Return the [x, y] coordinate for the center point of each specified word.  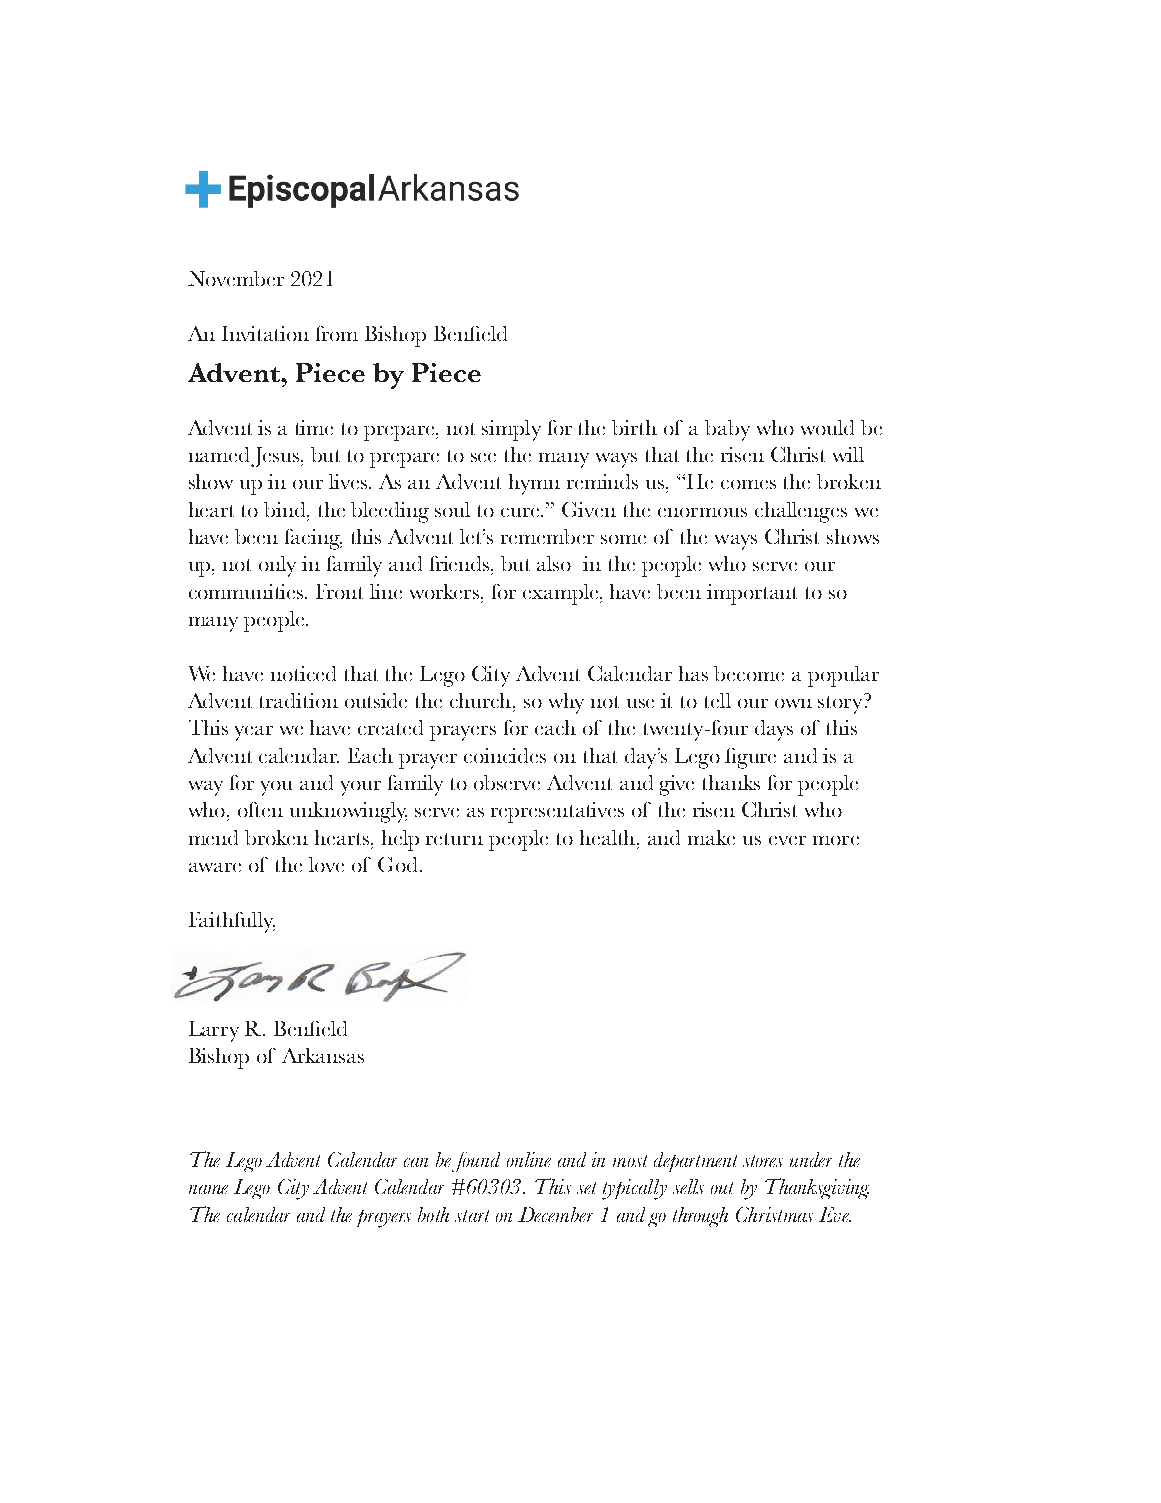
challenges [801, 512]
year [254, 733]
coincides [505, 755]
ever [787, 840]
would [827, 427]
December [555, 1214]
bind [286, 511]
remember [547, 536]
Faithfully [232, 922]
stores [763, 1161]
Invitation [265, 333]
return [454, 839]
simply [511, 430]
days [774, 730]
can [416, 1162]
